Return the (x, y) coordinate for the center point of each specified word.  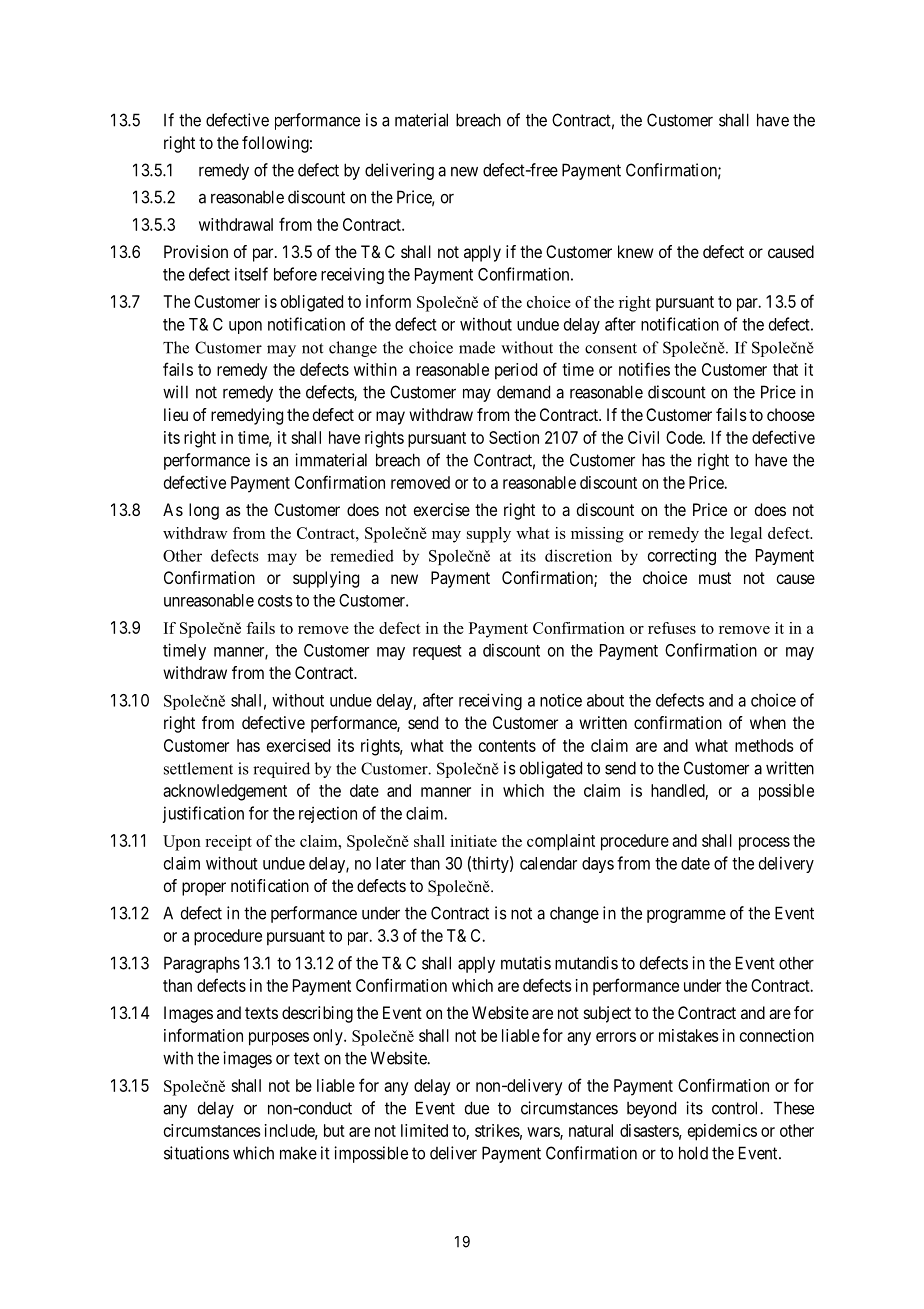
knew (636, 251)
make (298, 1153)
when (768, 722)
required (281, 770)
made (477, 347)
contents (507, 746)
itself (251, 274)
